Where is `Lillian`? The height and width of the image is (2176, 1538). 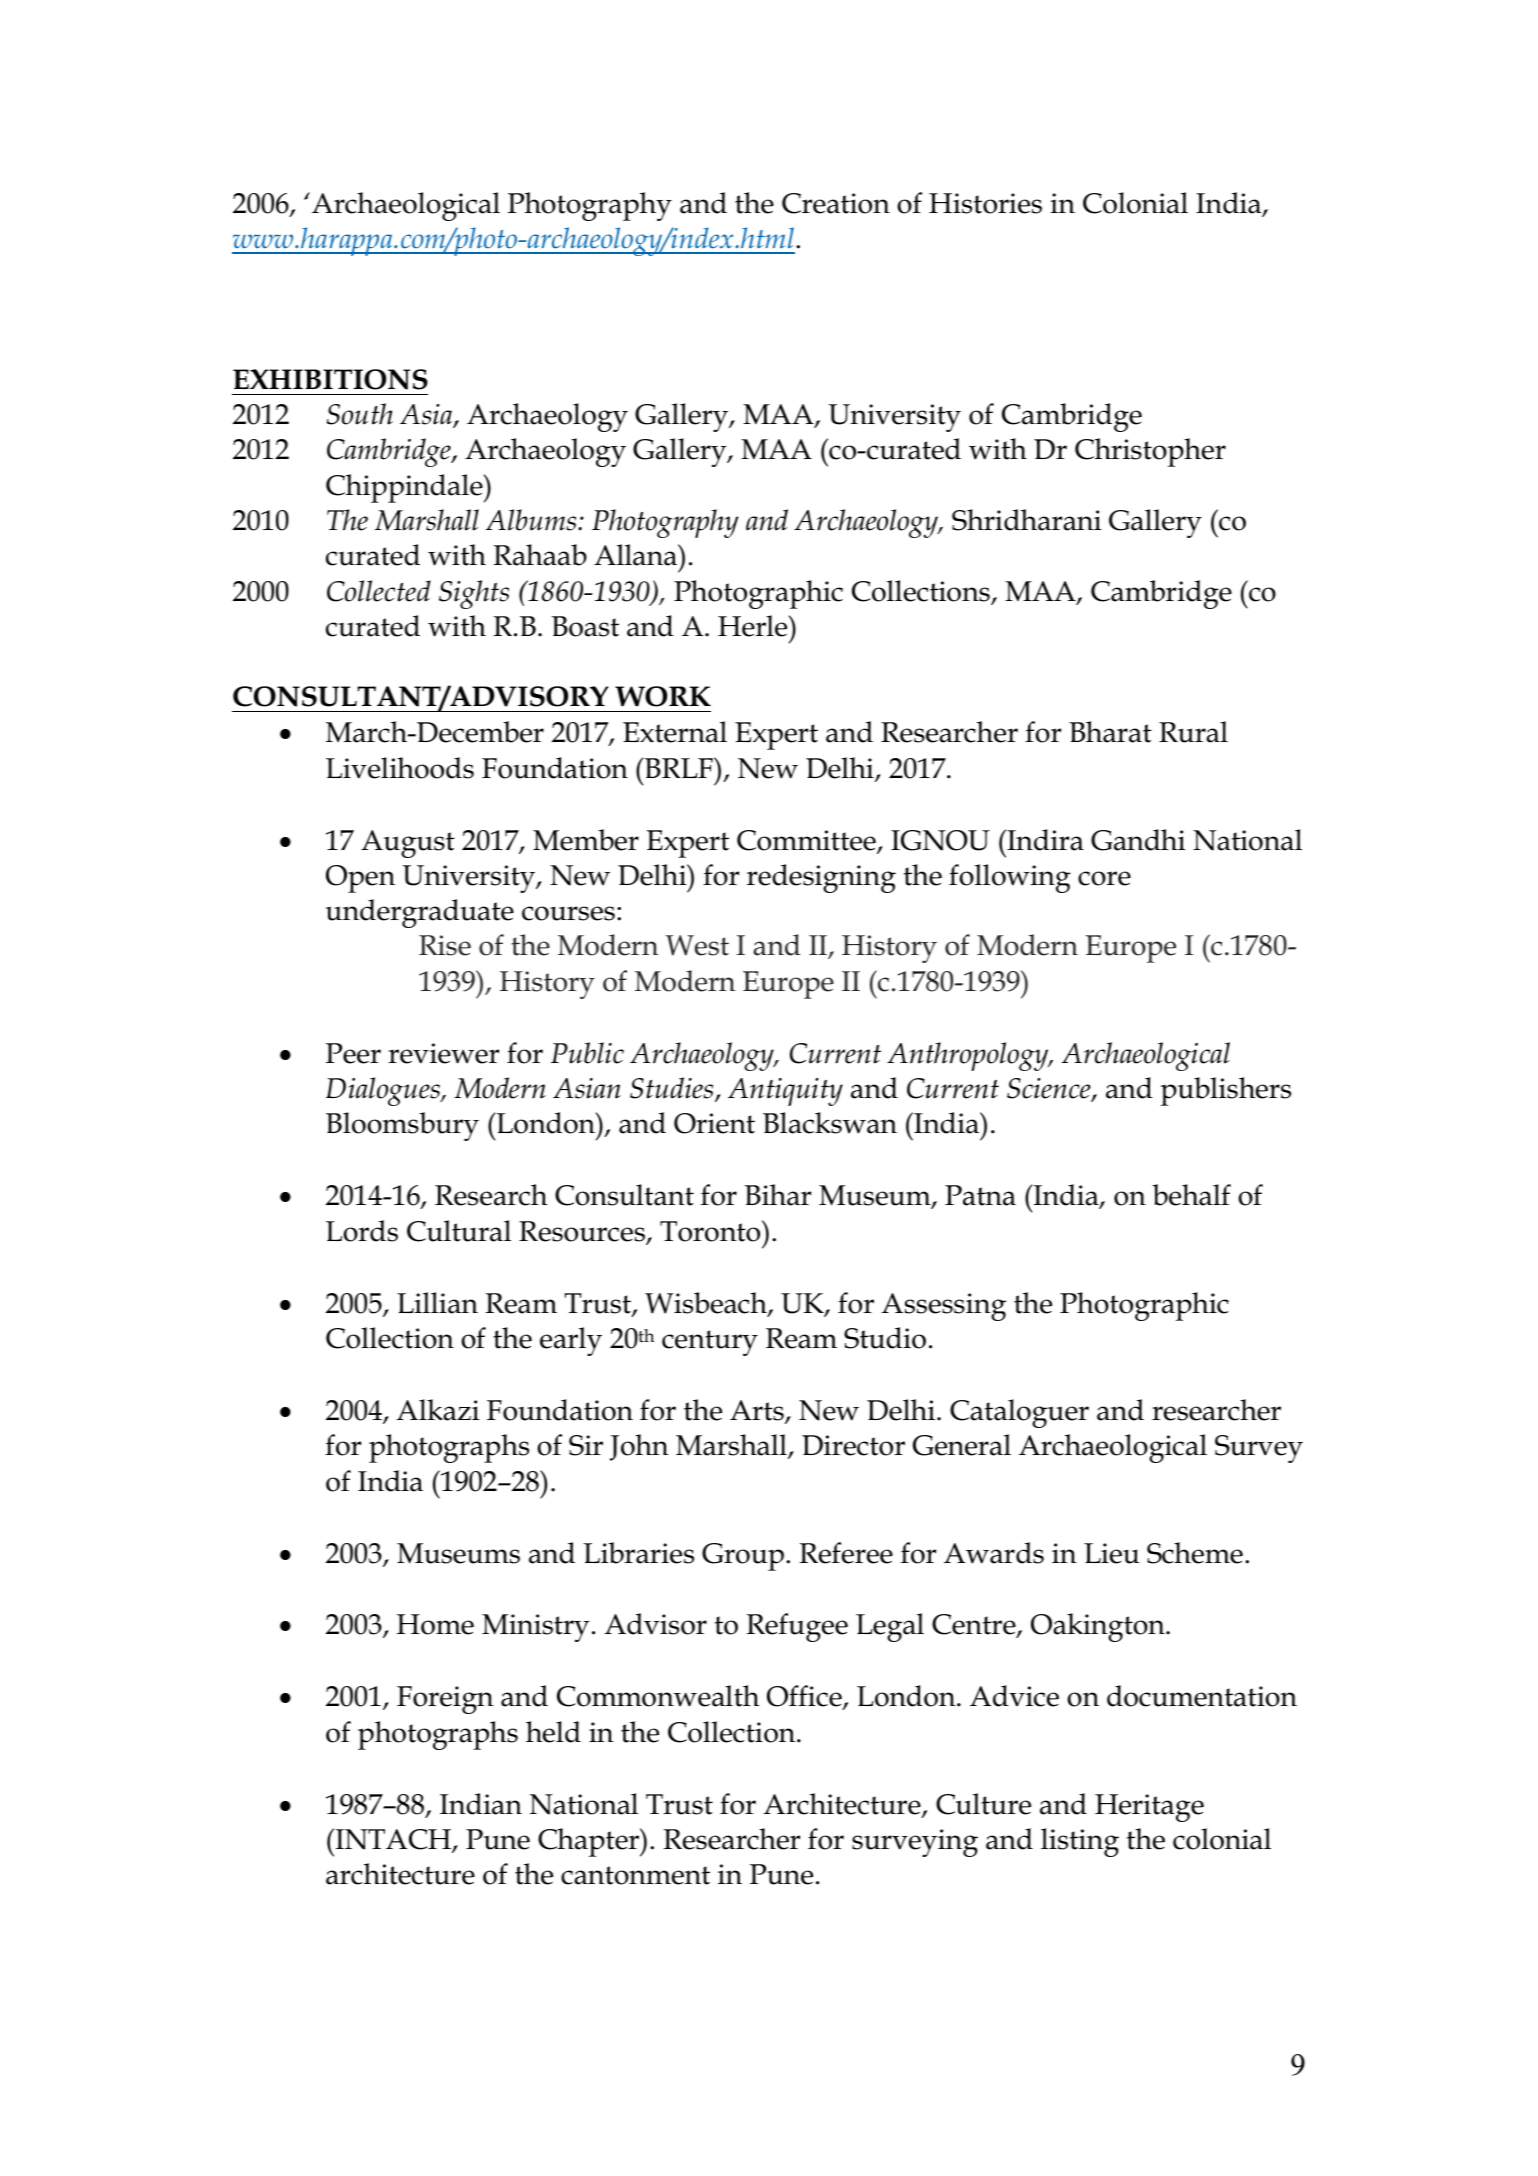
Lillian is located at coordinates (437, 1303).
